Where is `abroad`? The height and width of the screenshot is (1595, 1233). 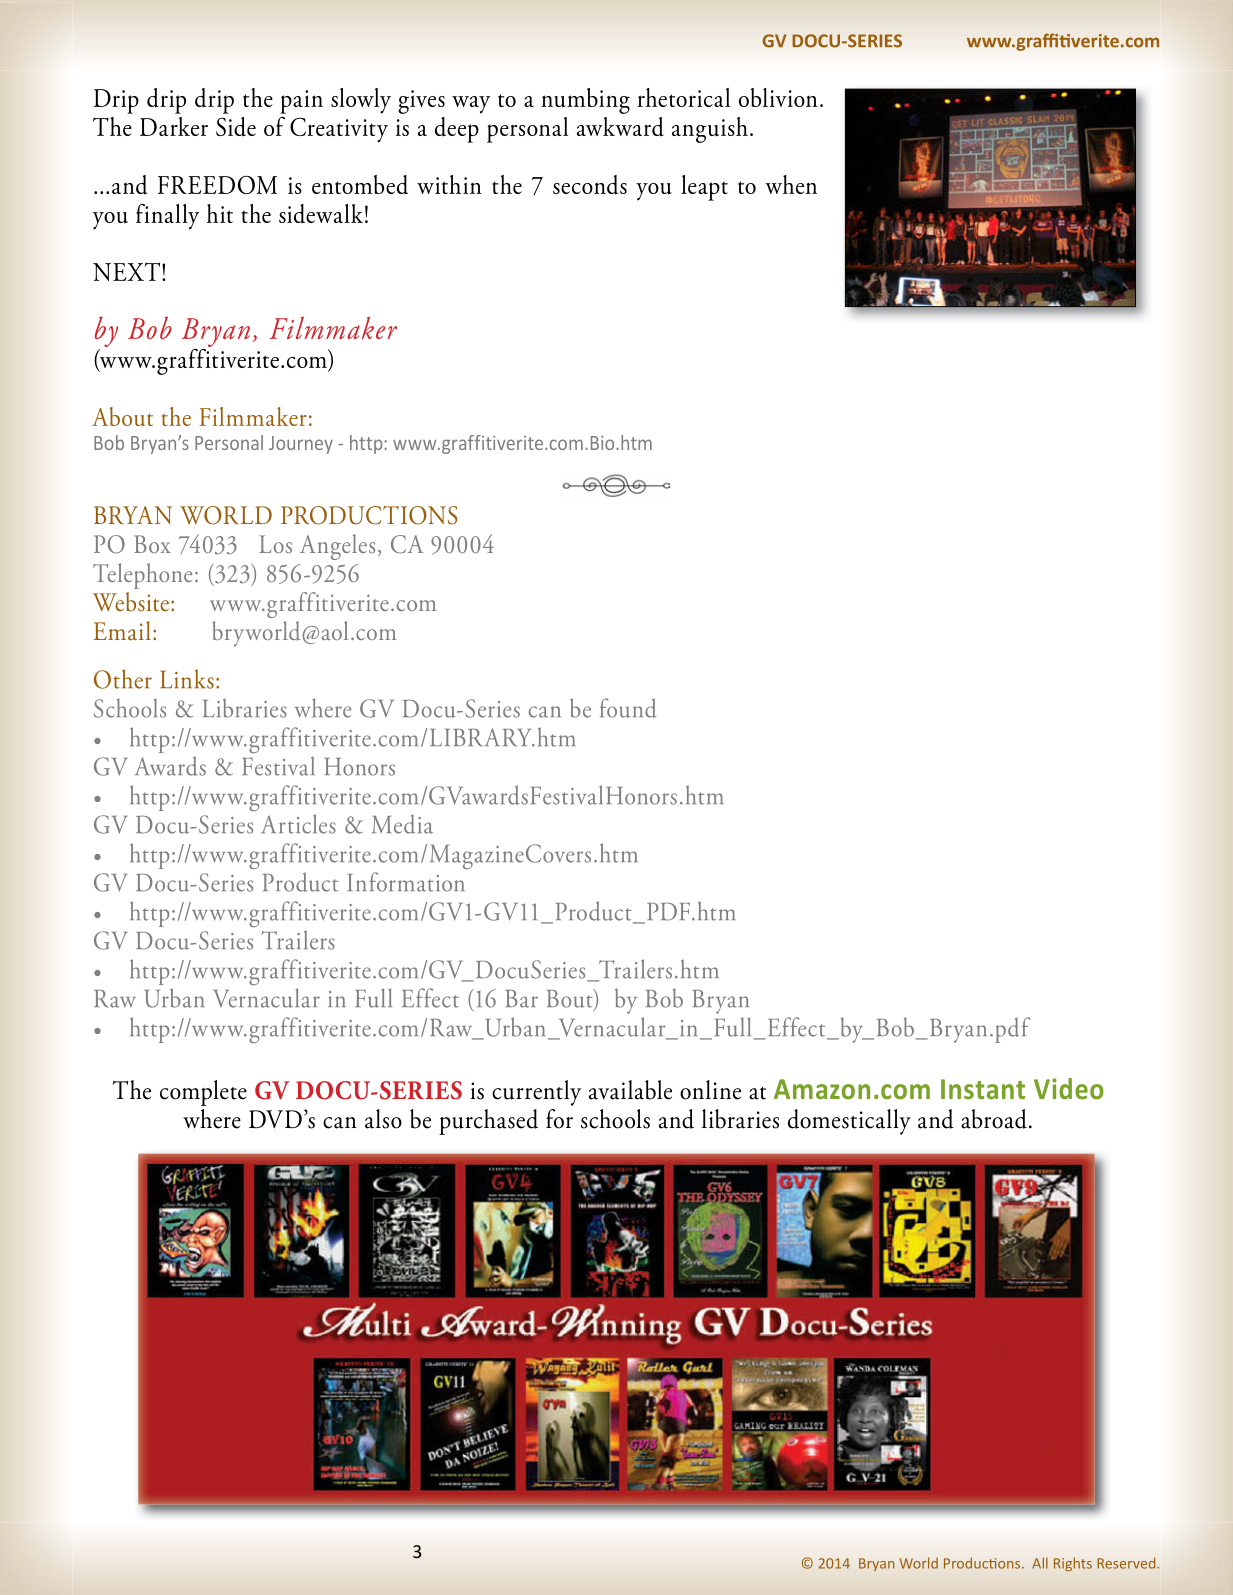
abroad is located at coordinates (994, 1119).
